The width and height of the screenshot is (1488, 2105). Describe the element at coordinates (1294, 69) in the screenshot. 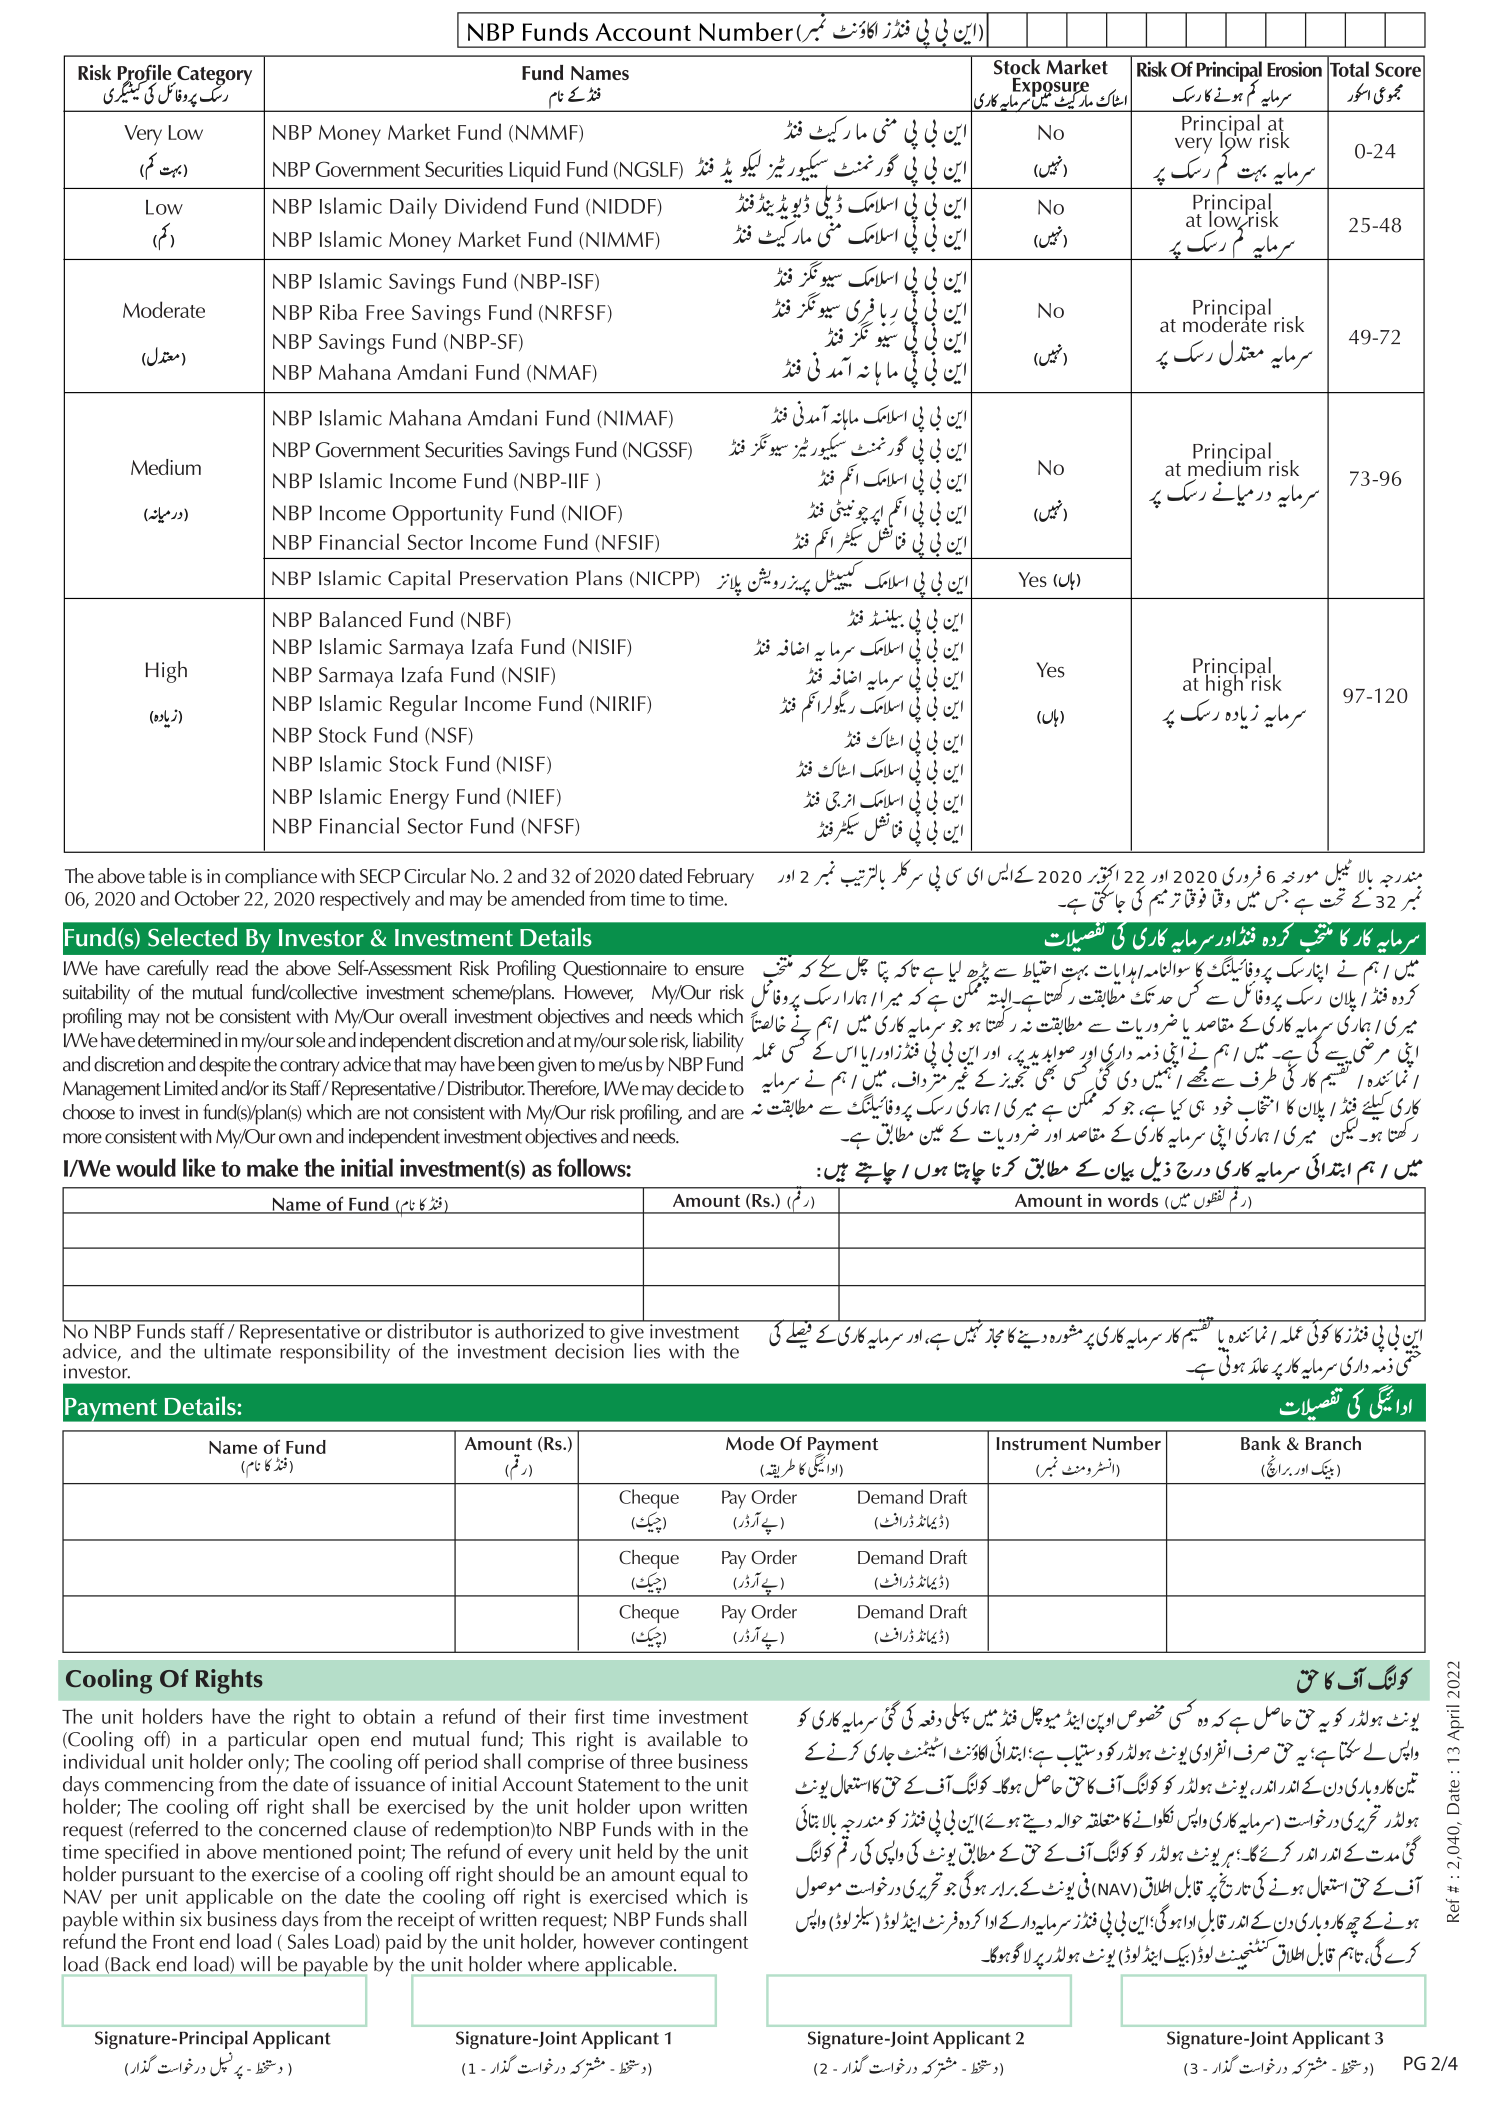

I see `Erosion` at that location.
